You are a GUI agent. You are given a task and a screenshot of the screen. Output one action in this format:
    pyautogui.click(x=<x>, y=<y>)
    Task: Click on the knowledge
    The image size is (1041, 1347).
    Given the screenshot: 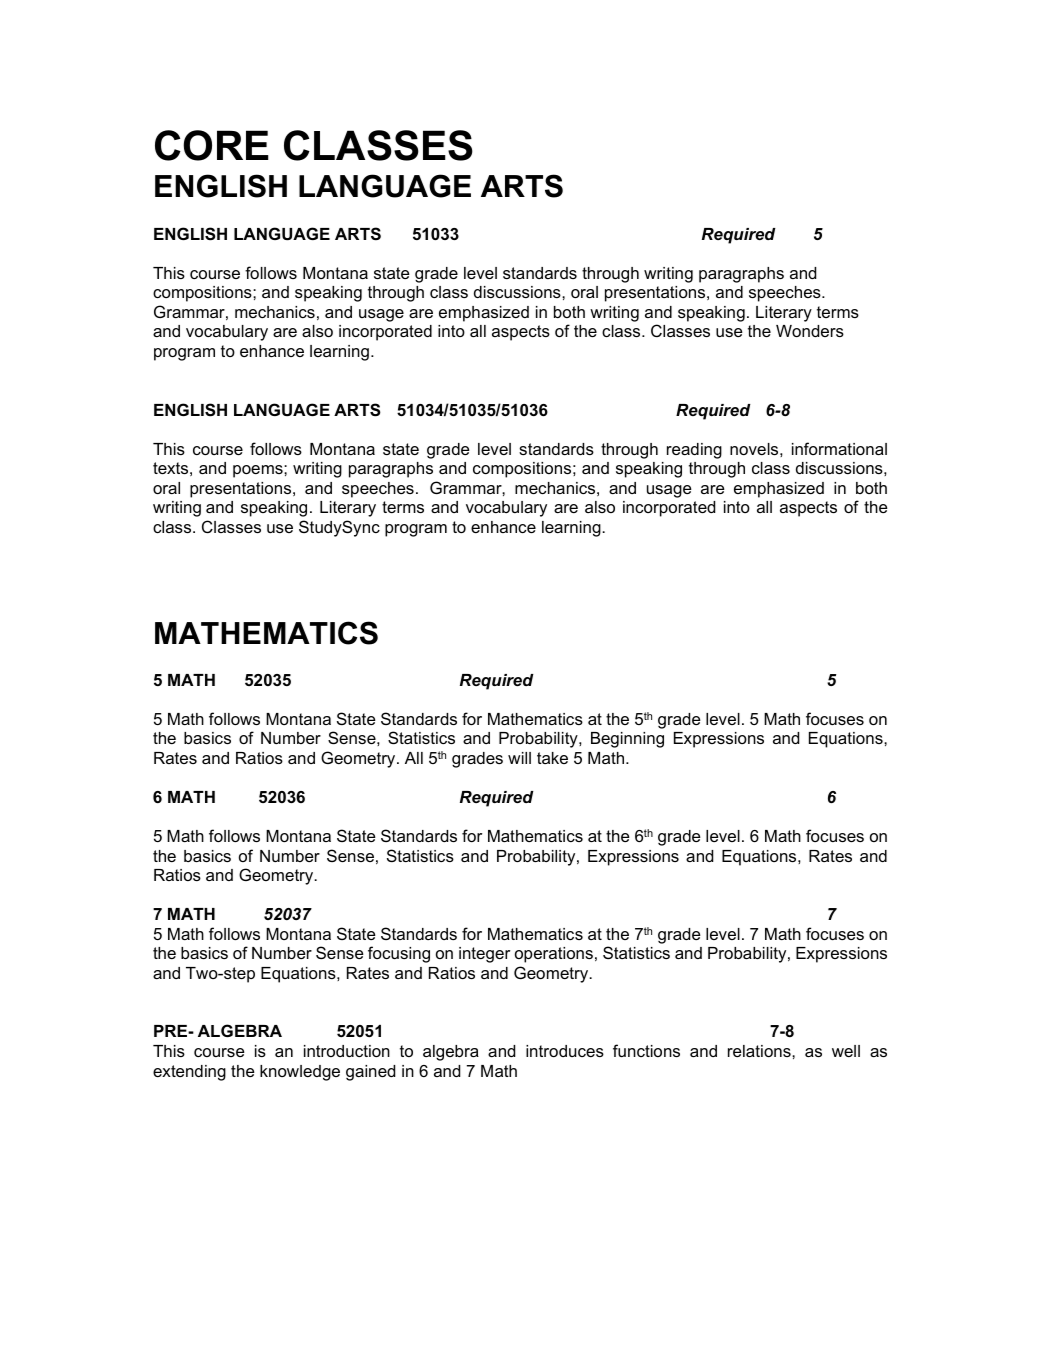 What is the action you would take?
    pyautogui.click(x=300, y=1073)
